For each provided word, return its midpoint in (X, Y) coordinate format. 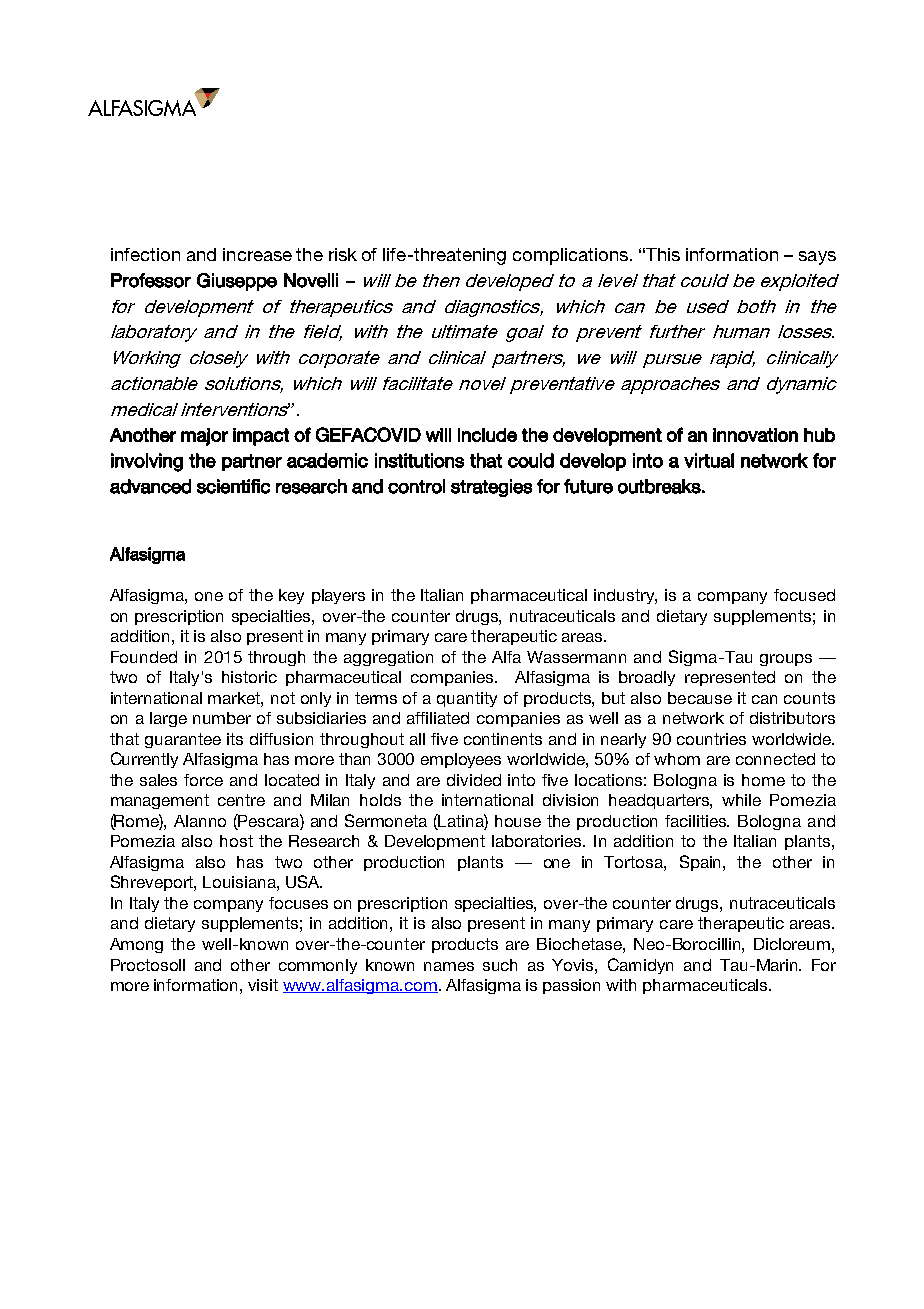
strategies (491, 488)
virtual (709, 460)
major (204, 437)
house (518, 821)
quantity (467, 699)
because (700, 698)
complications (570, 256)
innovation (755, 435)
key (291, 596)
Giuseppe (237, 282)
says (817, 258)
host (236, 841)
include (487, 435)
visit (263, 985)
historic (249, 677)
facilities (697, 821)
